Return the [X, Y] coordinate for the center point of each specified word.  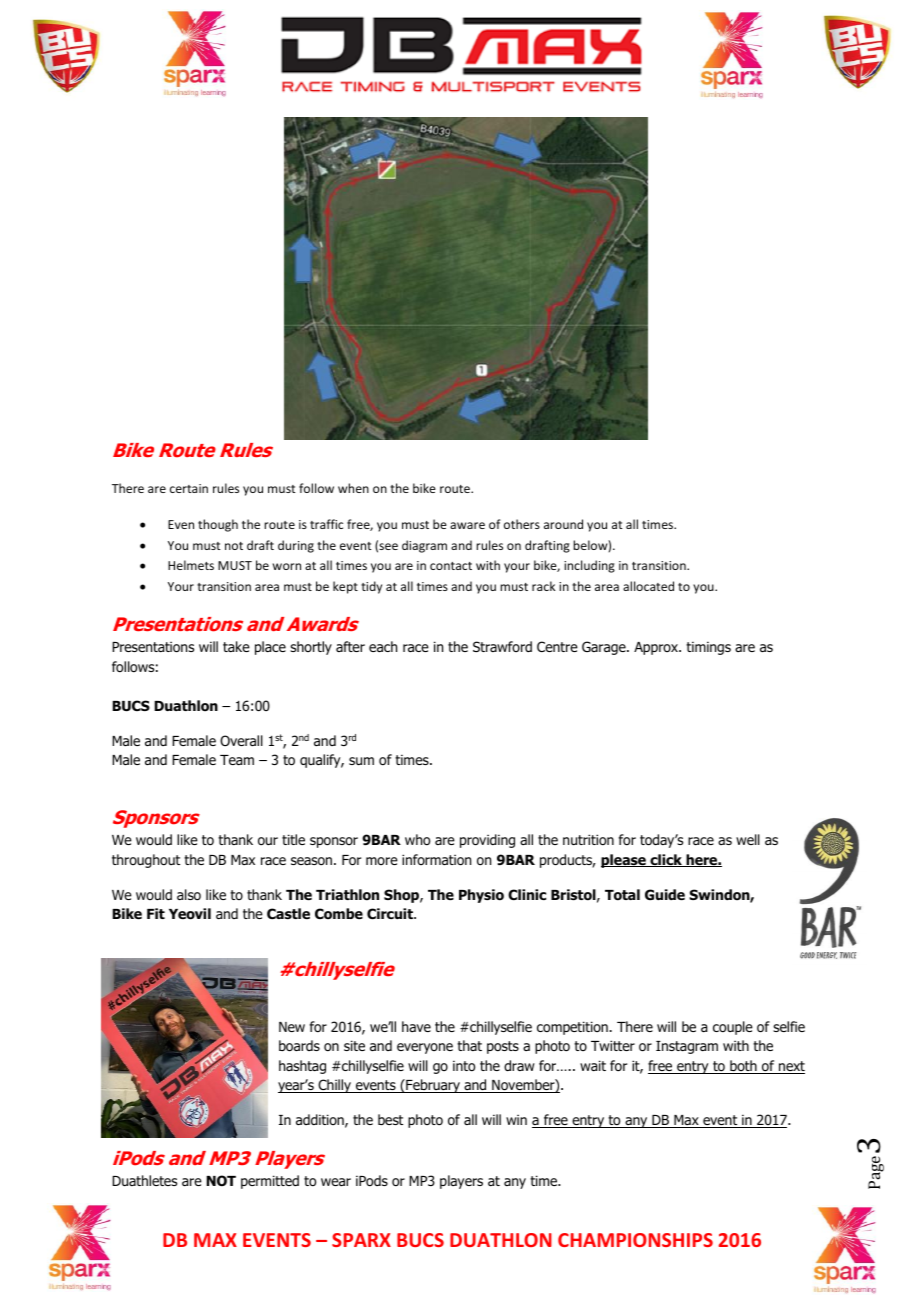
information [436, 860]
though [218, 525]
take [236, 646]
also [189, 895]
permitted [270, 1182]
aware [467, 525]
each [383, 646]
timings [708, 648]
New [292, 1027]
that [469, 1045]
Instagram [687, 1047]
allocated [648, 586]
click [666, 860]
